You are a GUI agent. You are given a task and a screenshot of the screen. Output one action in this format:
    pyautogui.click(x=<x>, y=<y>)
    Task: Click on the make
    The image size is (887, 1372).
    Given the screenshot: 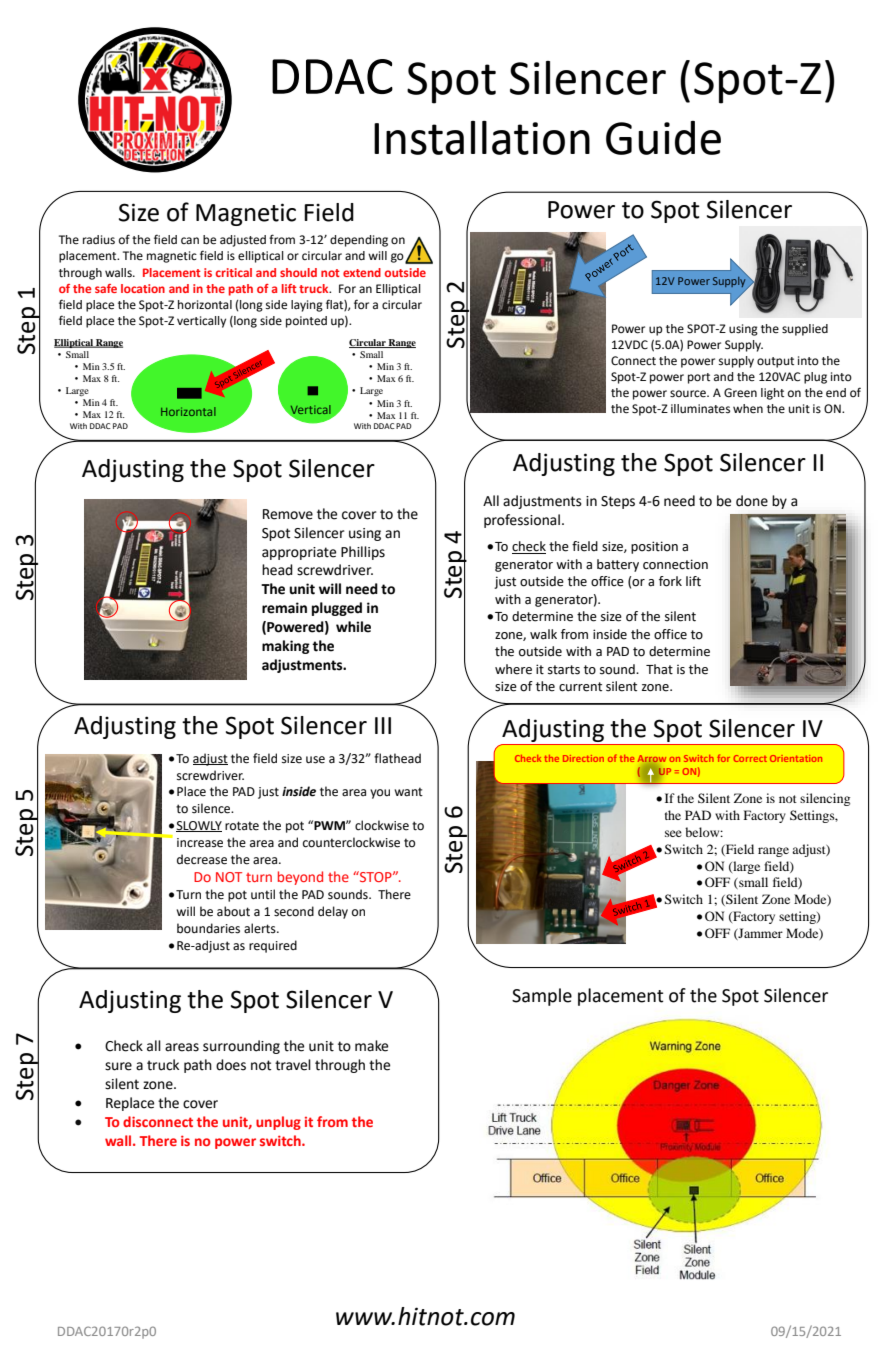 What is the action you would take?
    pyautogui.click(x=371, y=1046)
